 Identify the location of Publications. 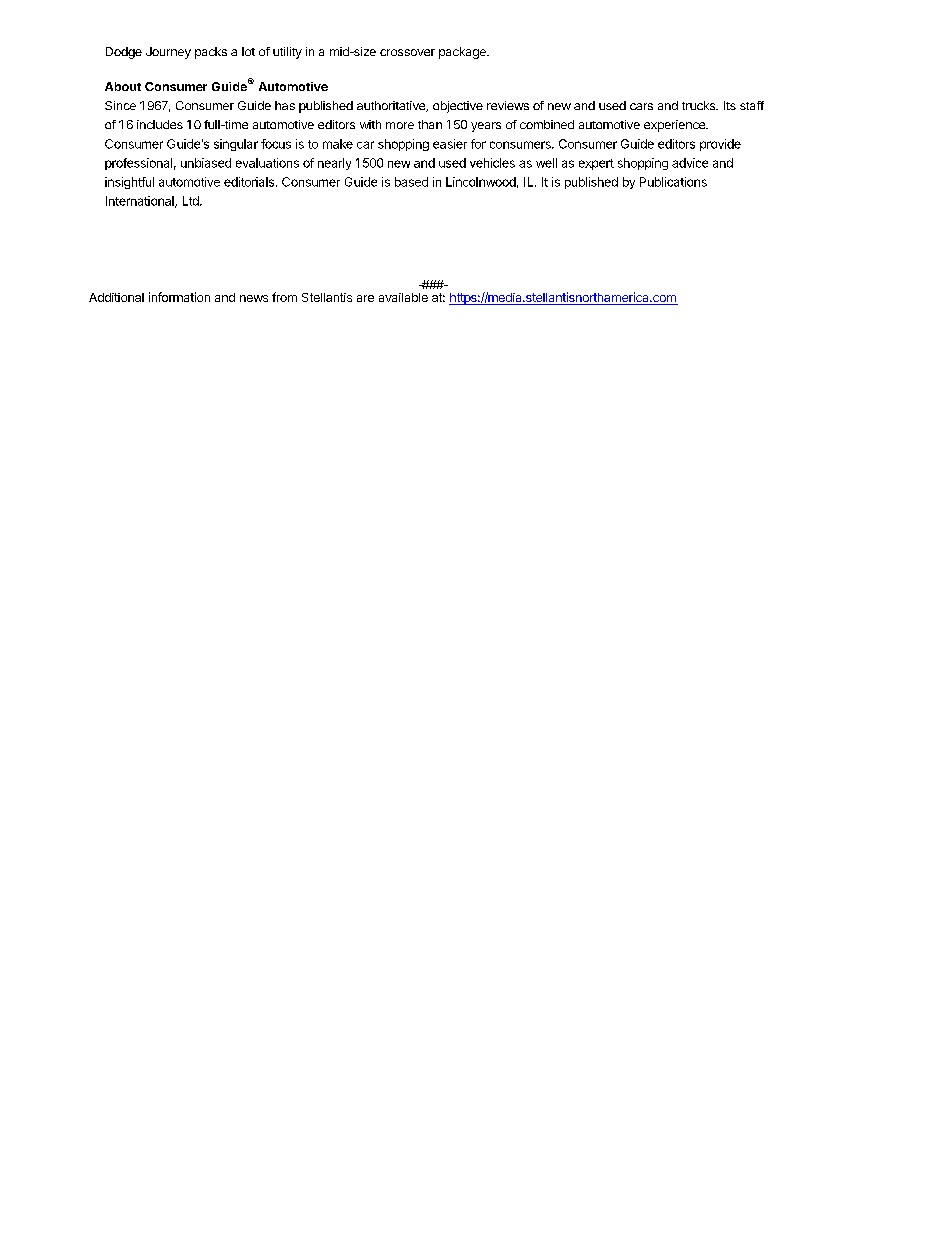
(673, 182).
